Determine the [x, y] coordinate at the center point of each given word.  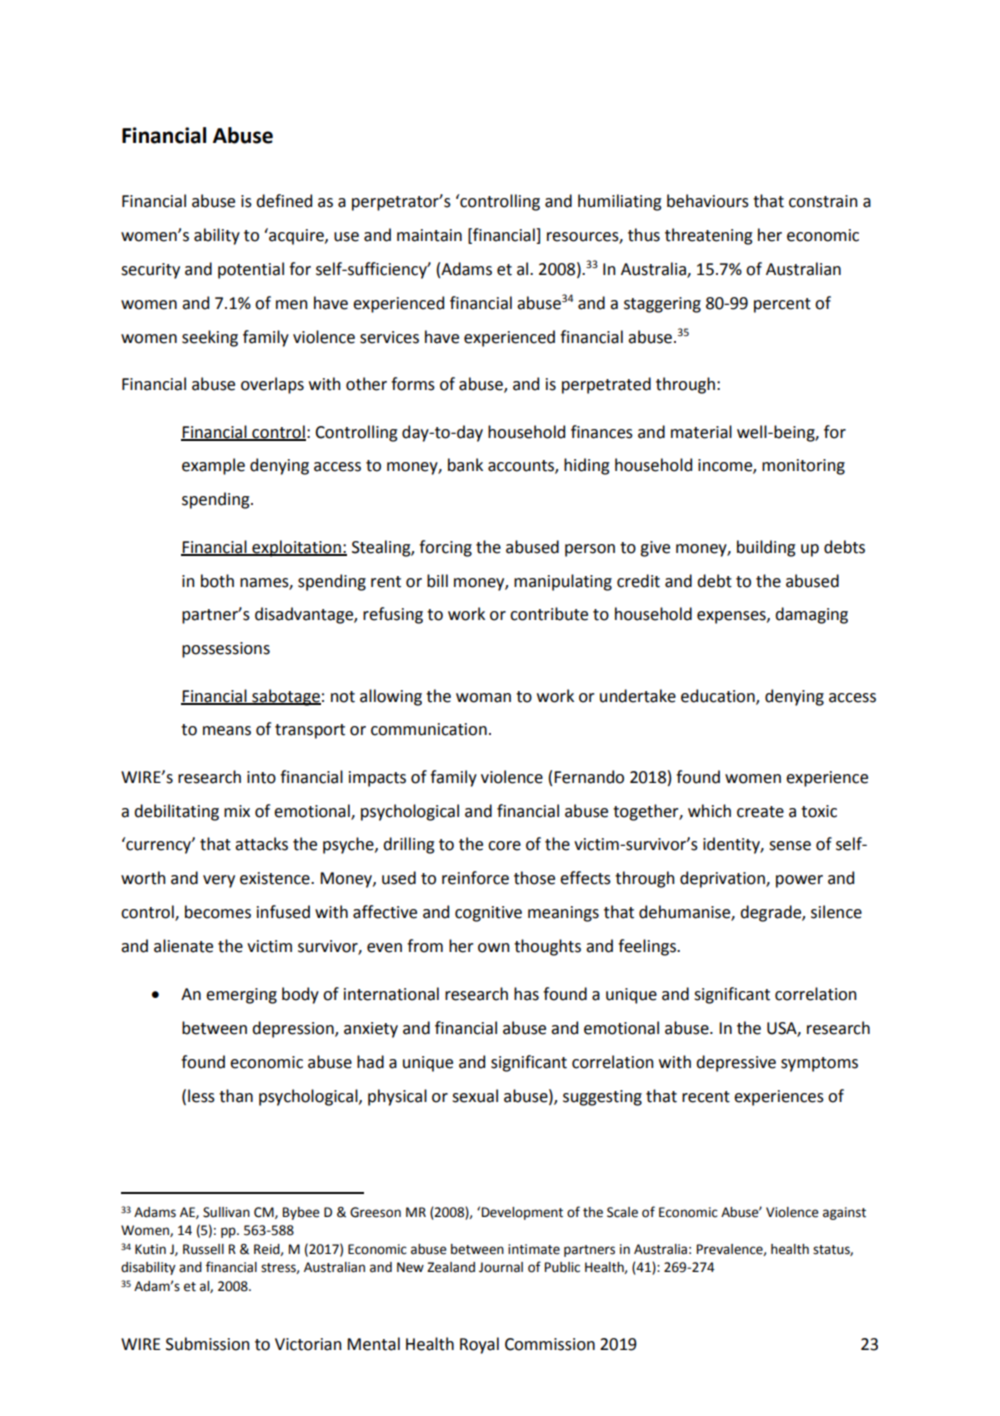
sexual [475, 1096]
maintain [429, 235]
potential [251, 270]
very [219, 881]
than [236, 1096]
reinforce [475, 878]
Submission [207, 1344]
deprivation [723, 879]
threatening [709, 236]
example [213, 466]
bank [465, 465]
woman [483, 698]
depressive [736, 1063]
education [719, 696]
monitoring [803, 467]
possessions [226, 650]
